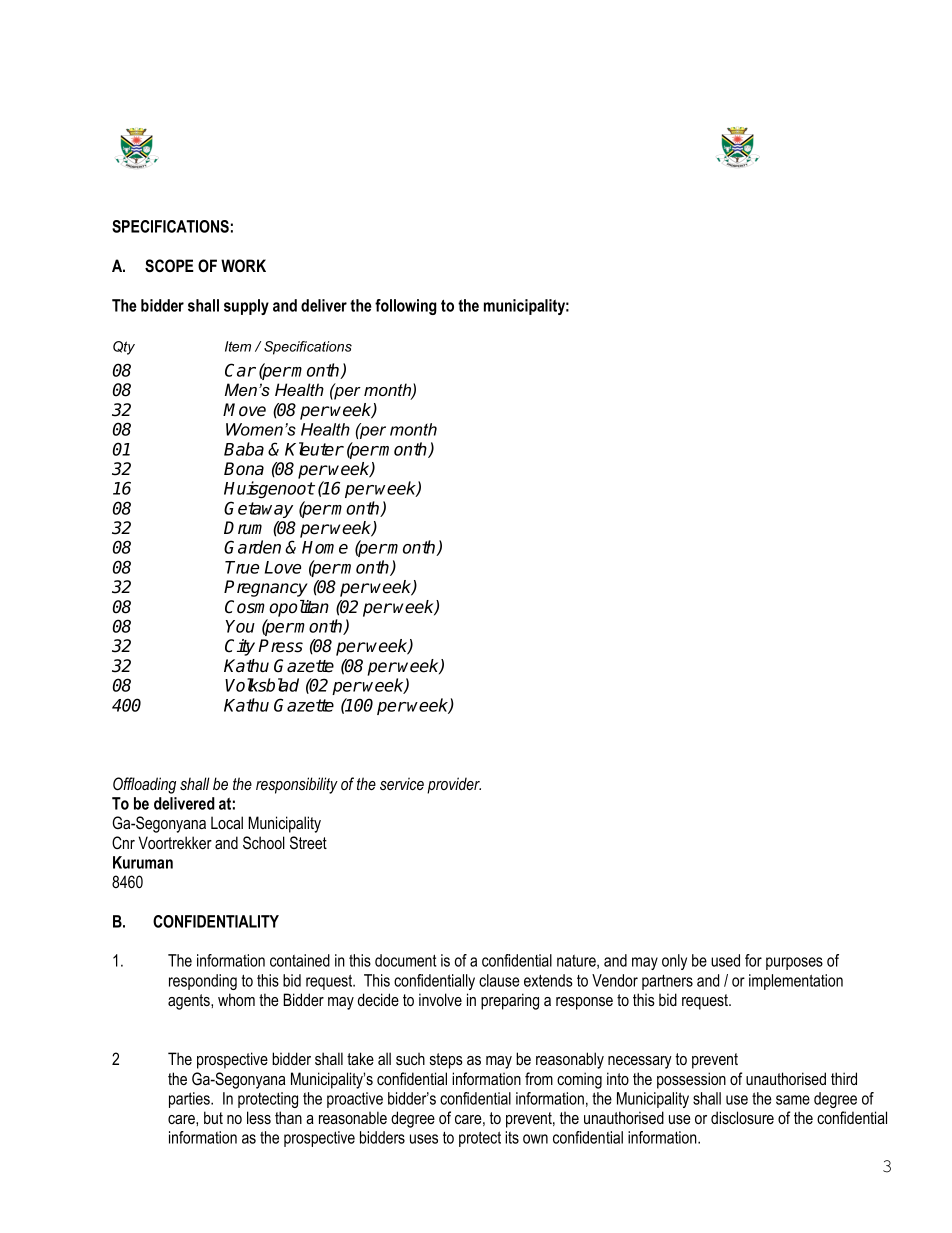 This image has height=1233, width=952. What do you see at coordinates (454, 785) in the image?
I see `provider` at bounding box center [454, 785].
